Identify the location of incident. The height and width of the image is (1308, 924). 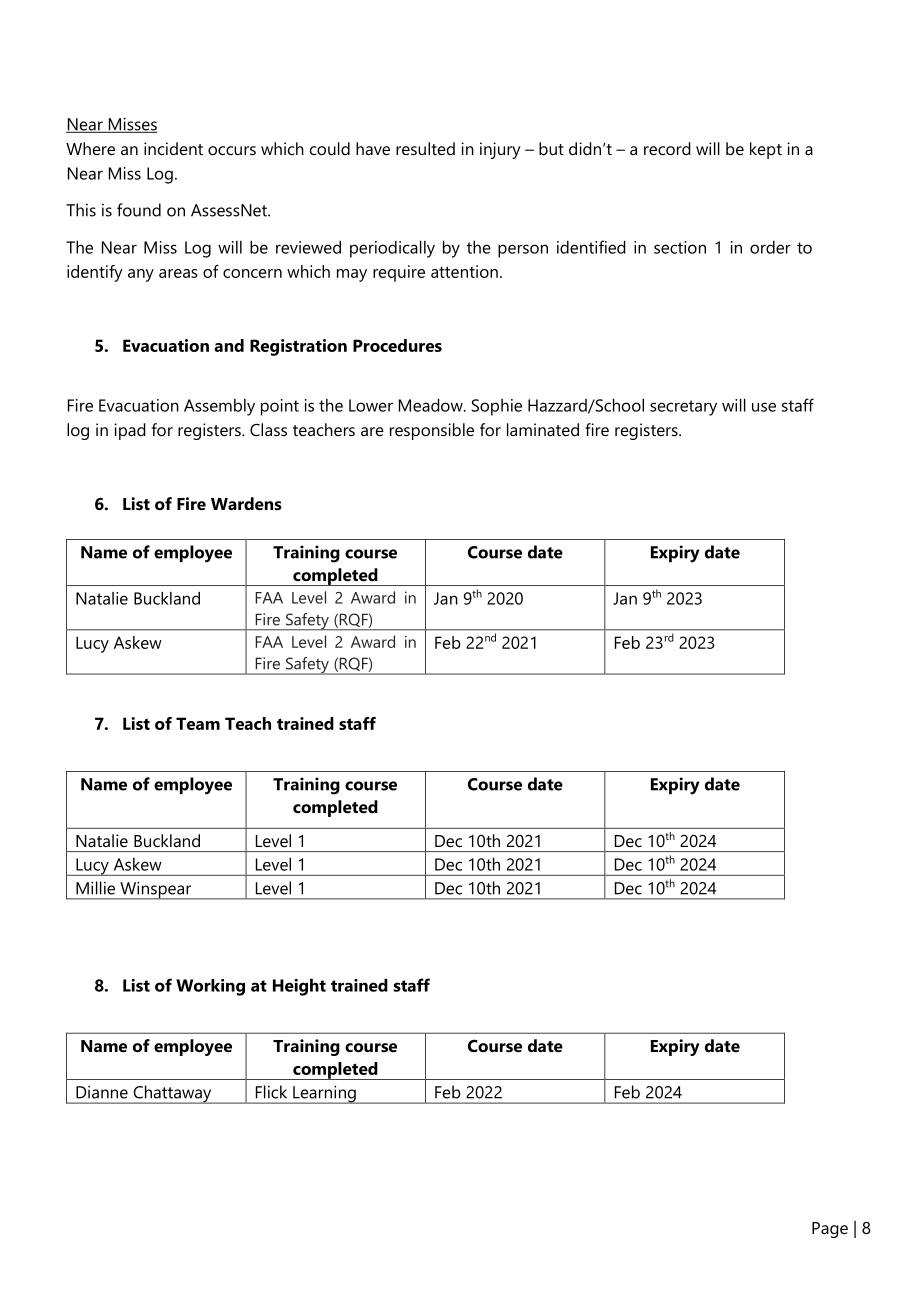
(173, 148).
